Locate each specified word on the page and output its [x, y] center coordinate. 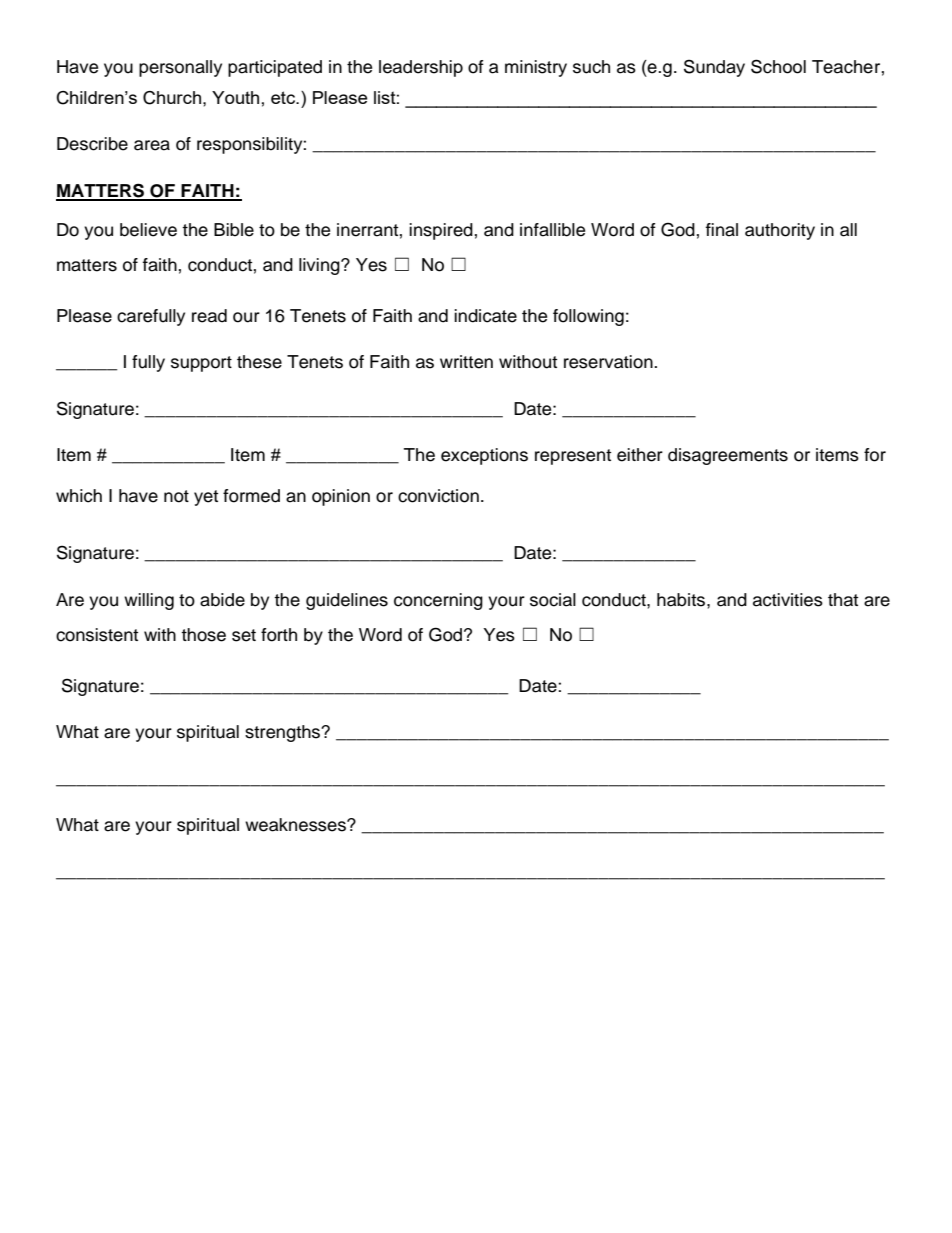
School [778, 66]
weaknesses [296, 825]
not [176, 496]
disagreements [728, 456]
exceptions [484, 456]
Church [173, 98]
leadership [421, 68]
